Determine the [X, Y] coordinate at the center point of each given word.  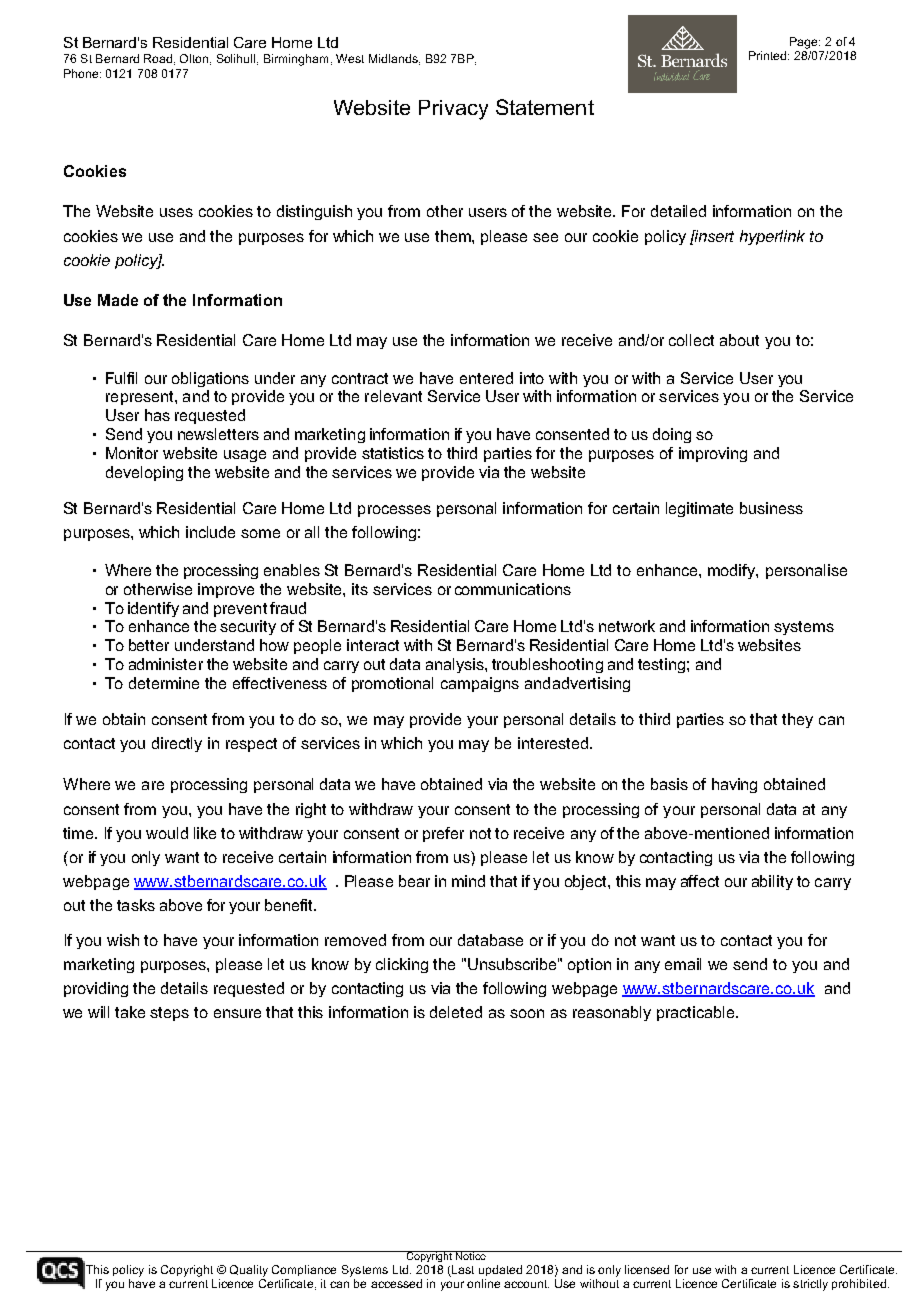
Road [158, 58]
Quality [249, 1271]
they [797, 720]
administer [166, 664]
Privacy [453, 110]
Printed [769, 55]
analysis [456, 665]
